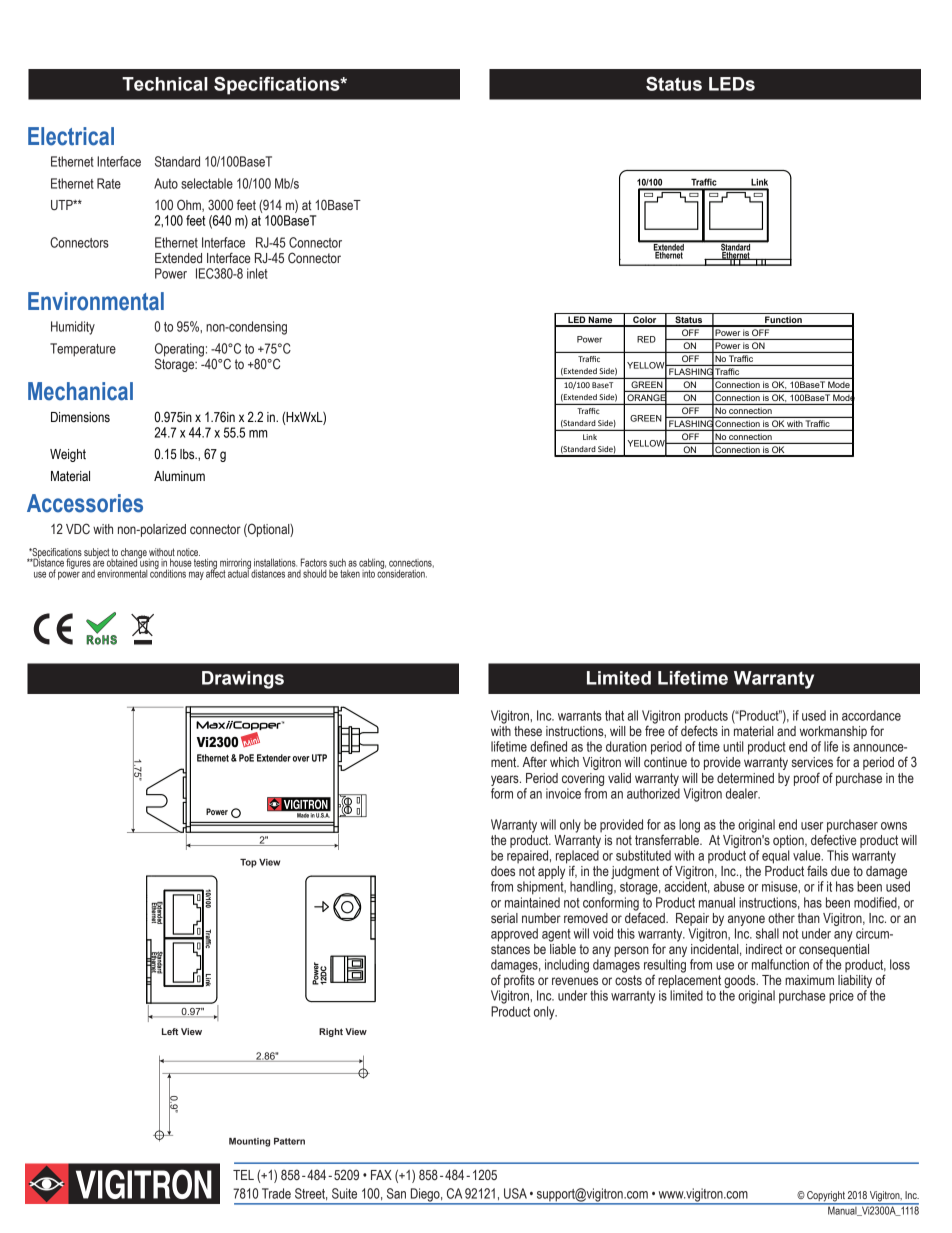 The image size is (952, 1233). I want to click on TEL, so click(243, 1175).
